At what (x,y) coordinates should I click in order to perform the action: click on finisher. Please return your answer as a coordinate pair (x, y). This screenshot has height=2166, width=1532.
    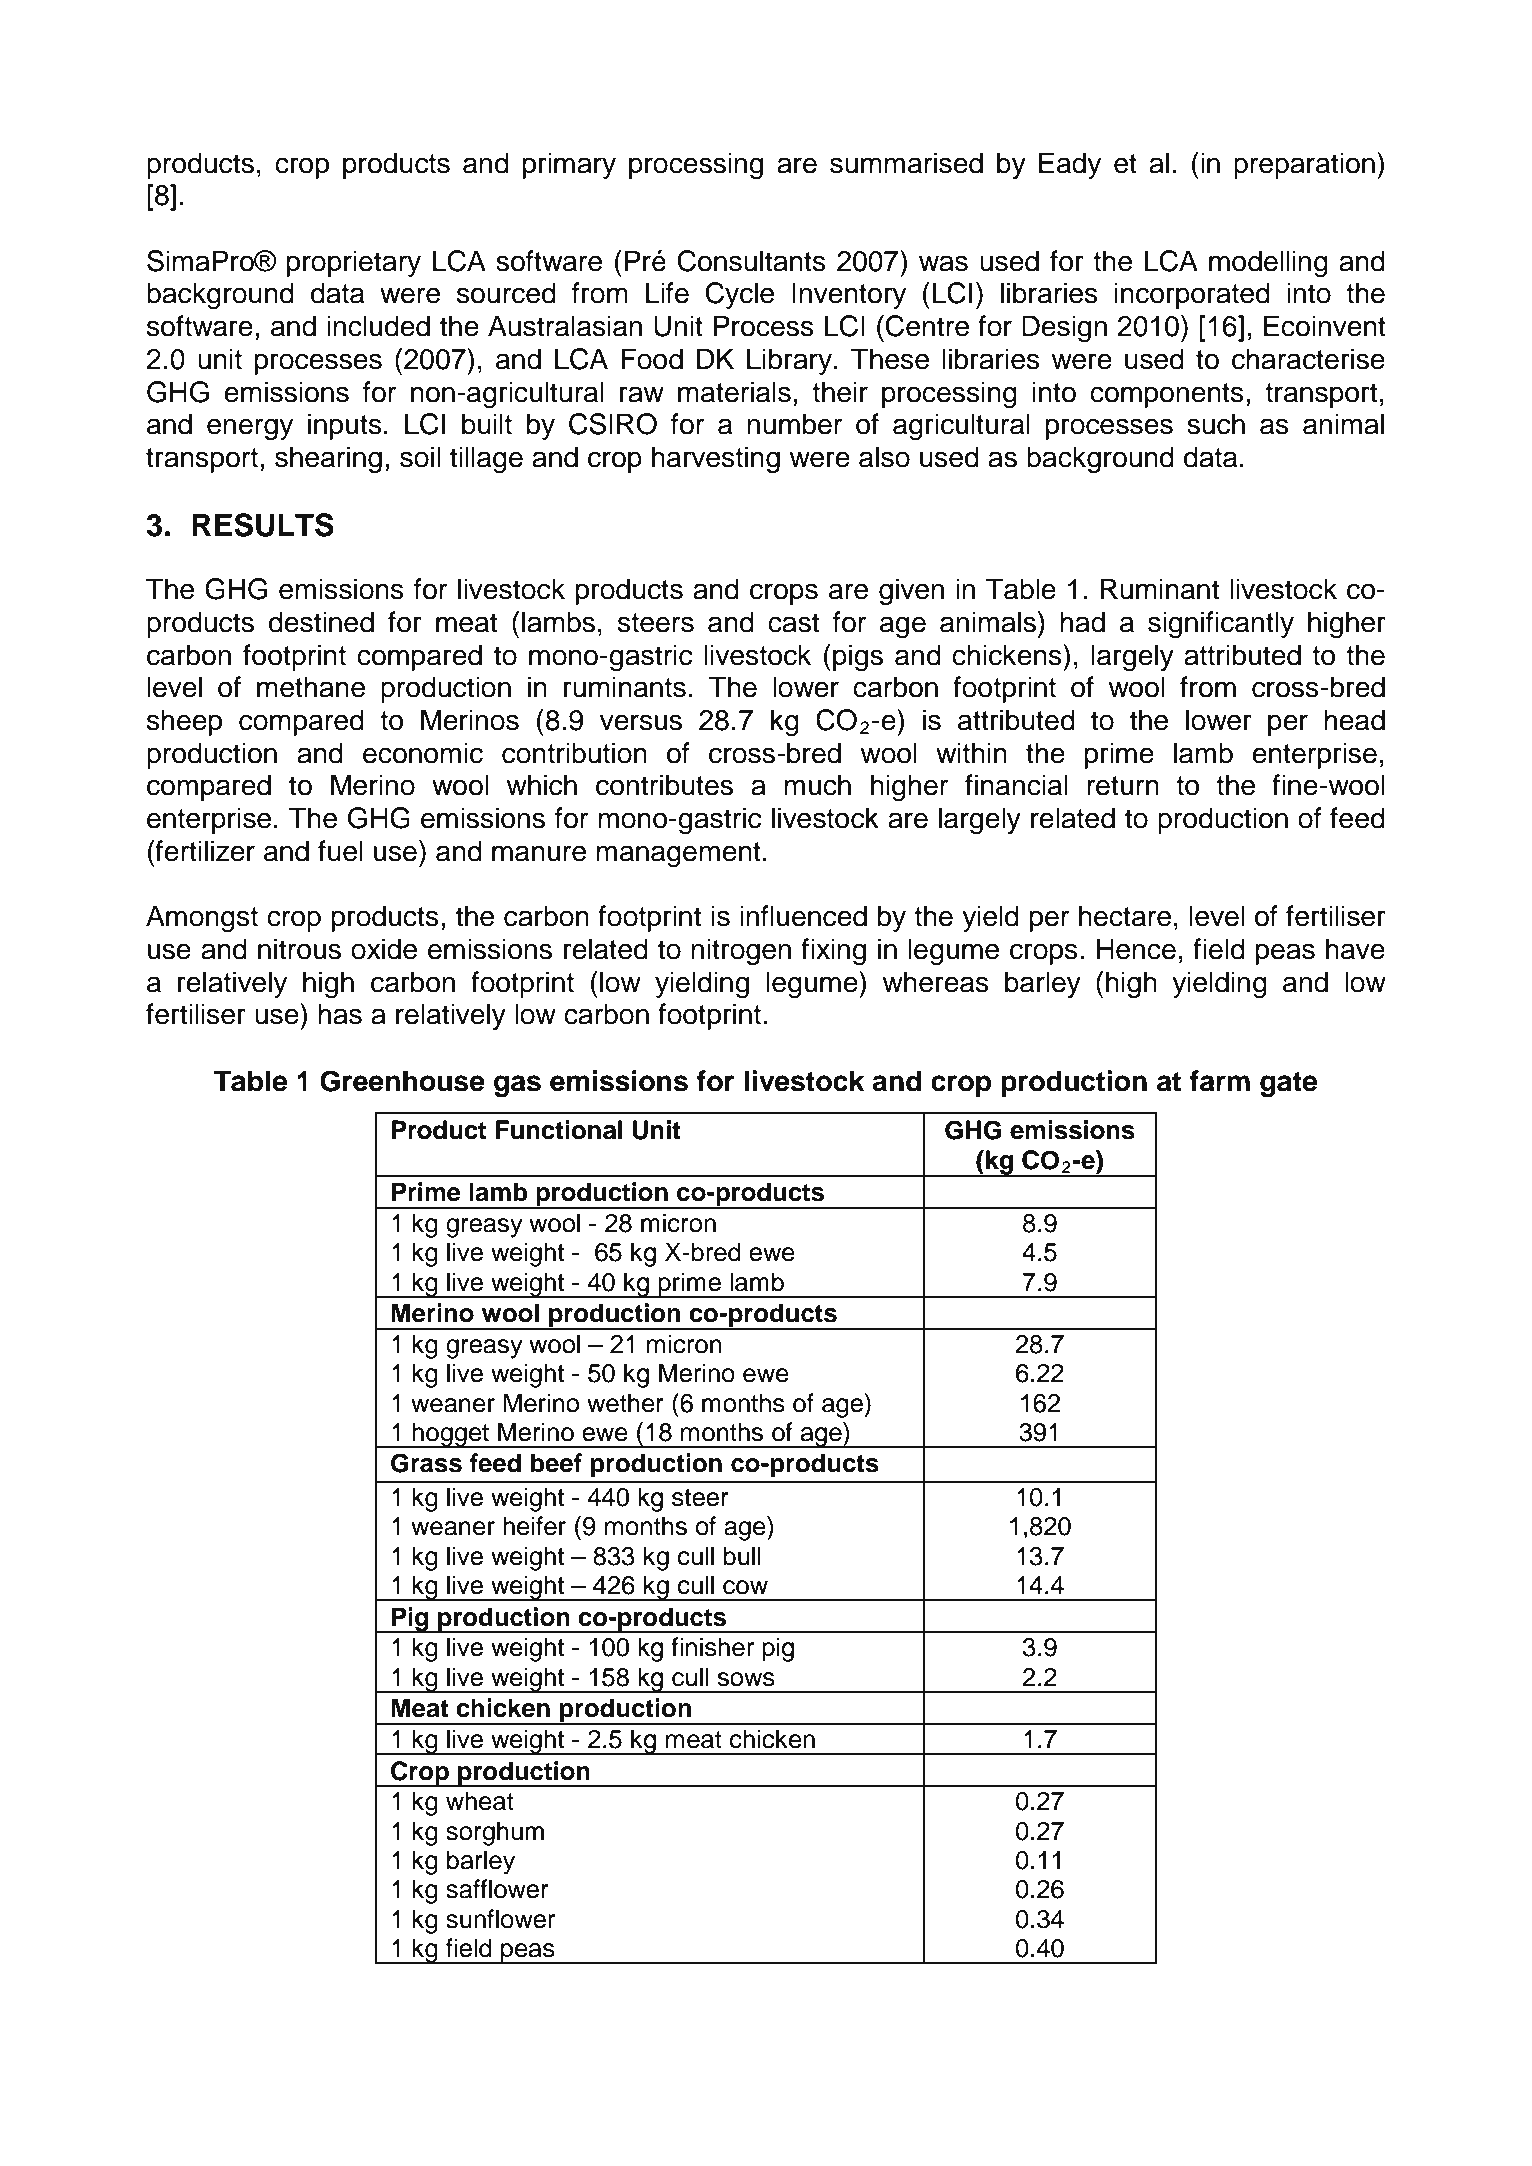
    Looking at the image, I should click on (712, 1647).
